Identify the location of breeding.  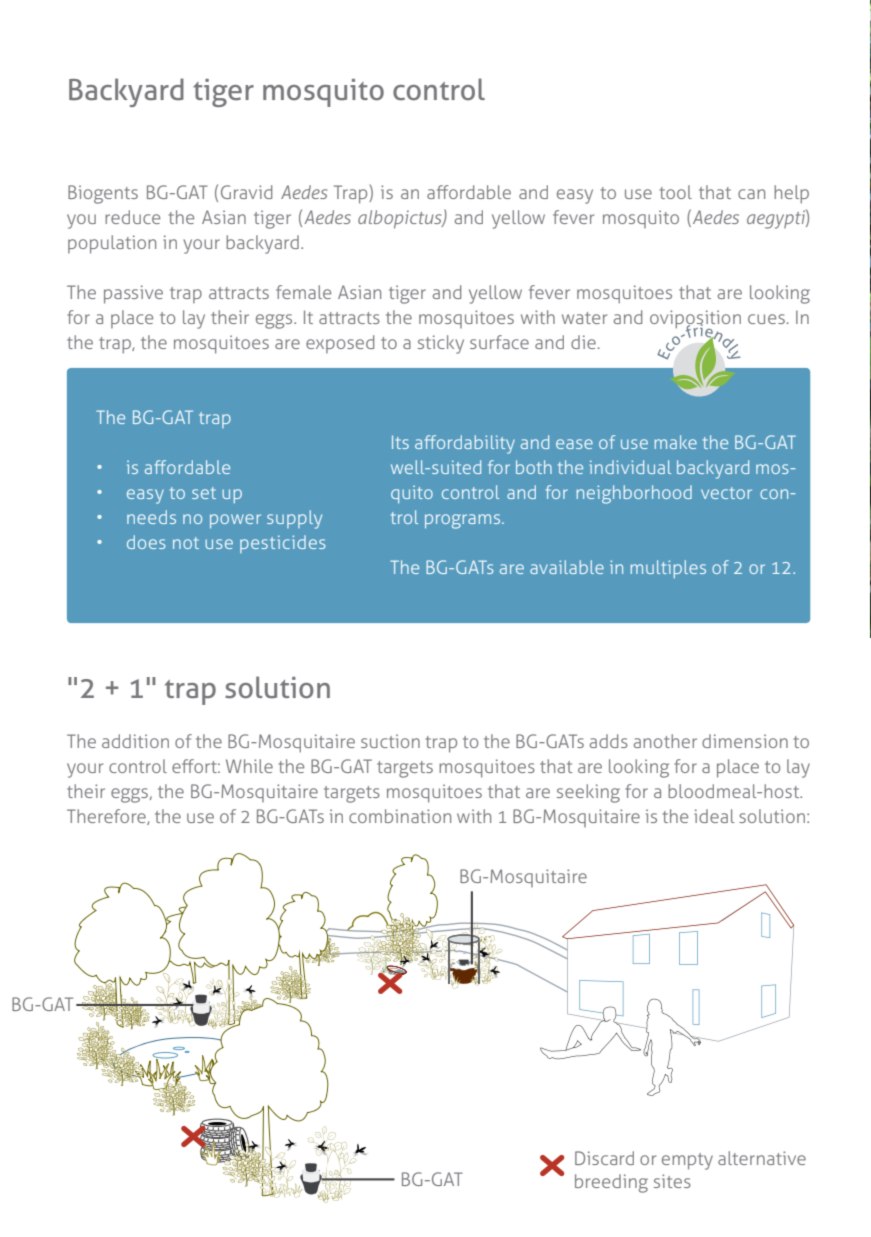
(611, 1183).
